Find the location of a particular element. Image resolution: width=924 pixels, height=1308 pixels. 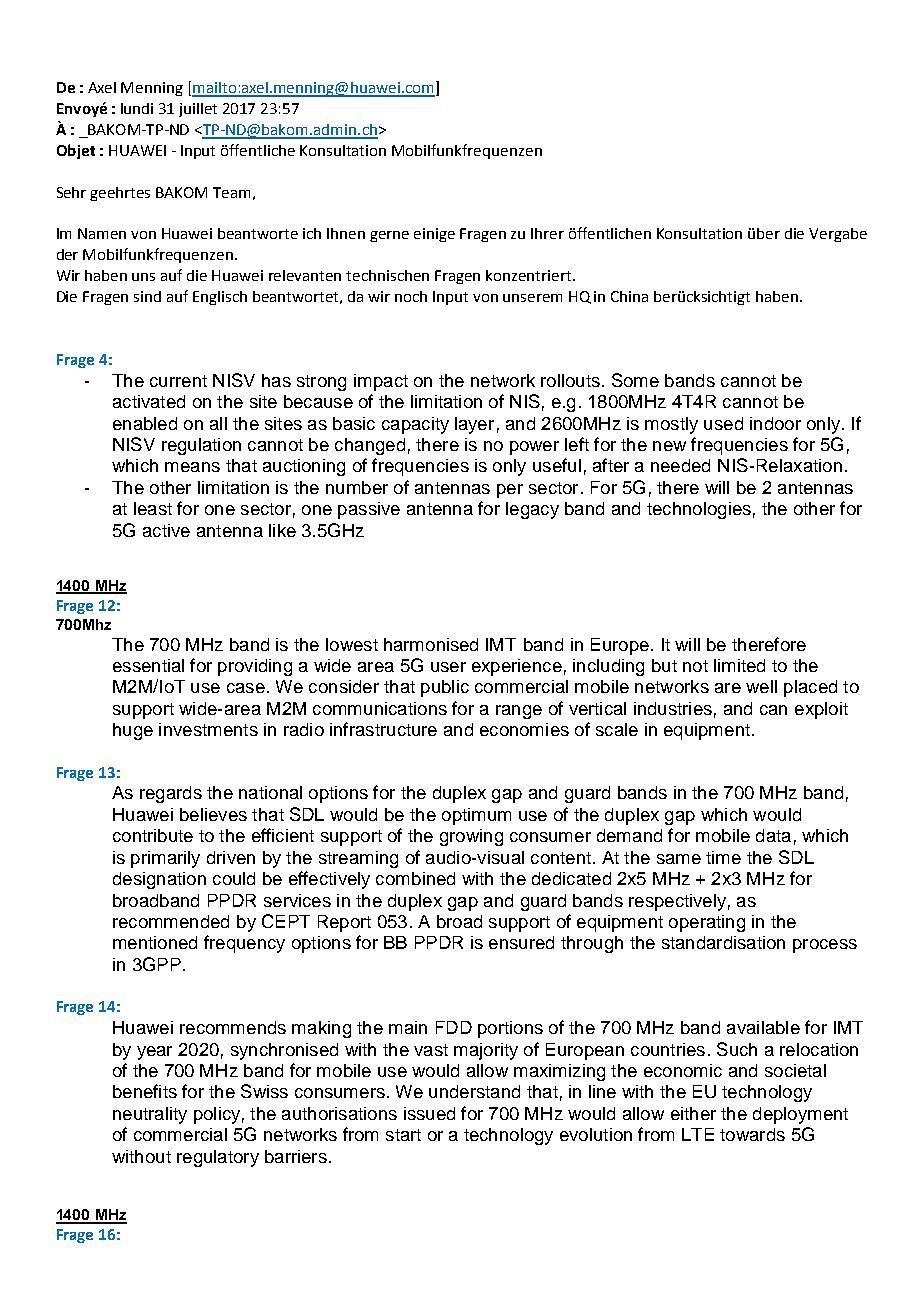

layer is located at coordinates (474, 425).
